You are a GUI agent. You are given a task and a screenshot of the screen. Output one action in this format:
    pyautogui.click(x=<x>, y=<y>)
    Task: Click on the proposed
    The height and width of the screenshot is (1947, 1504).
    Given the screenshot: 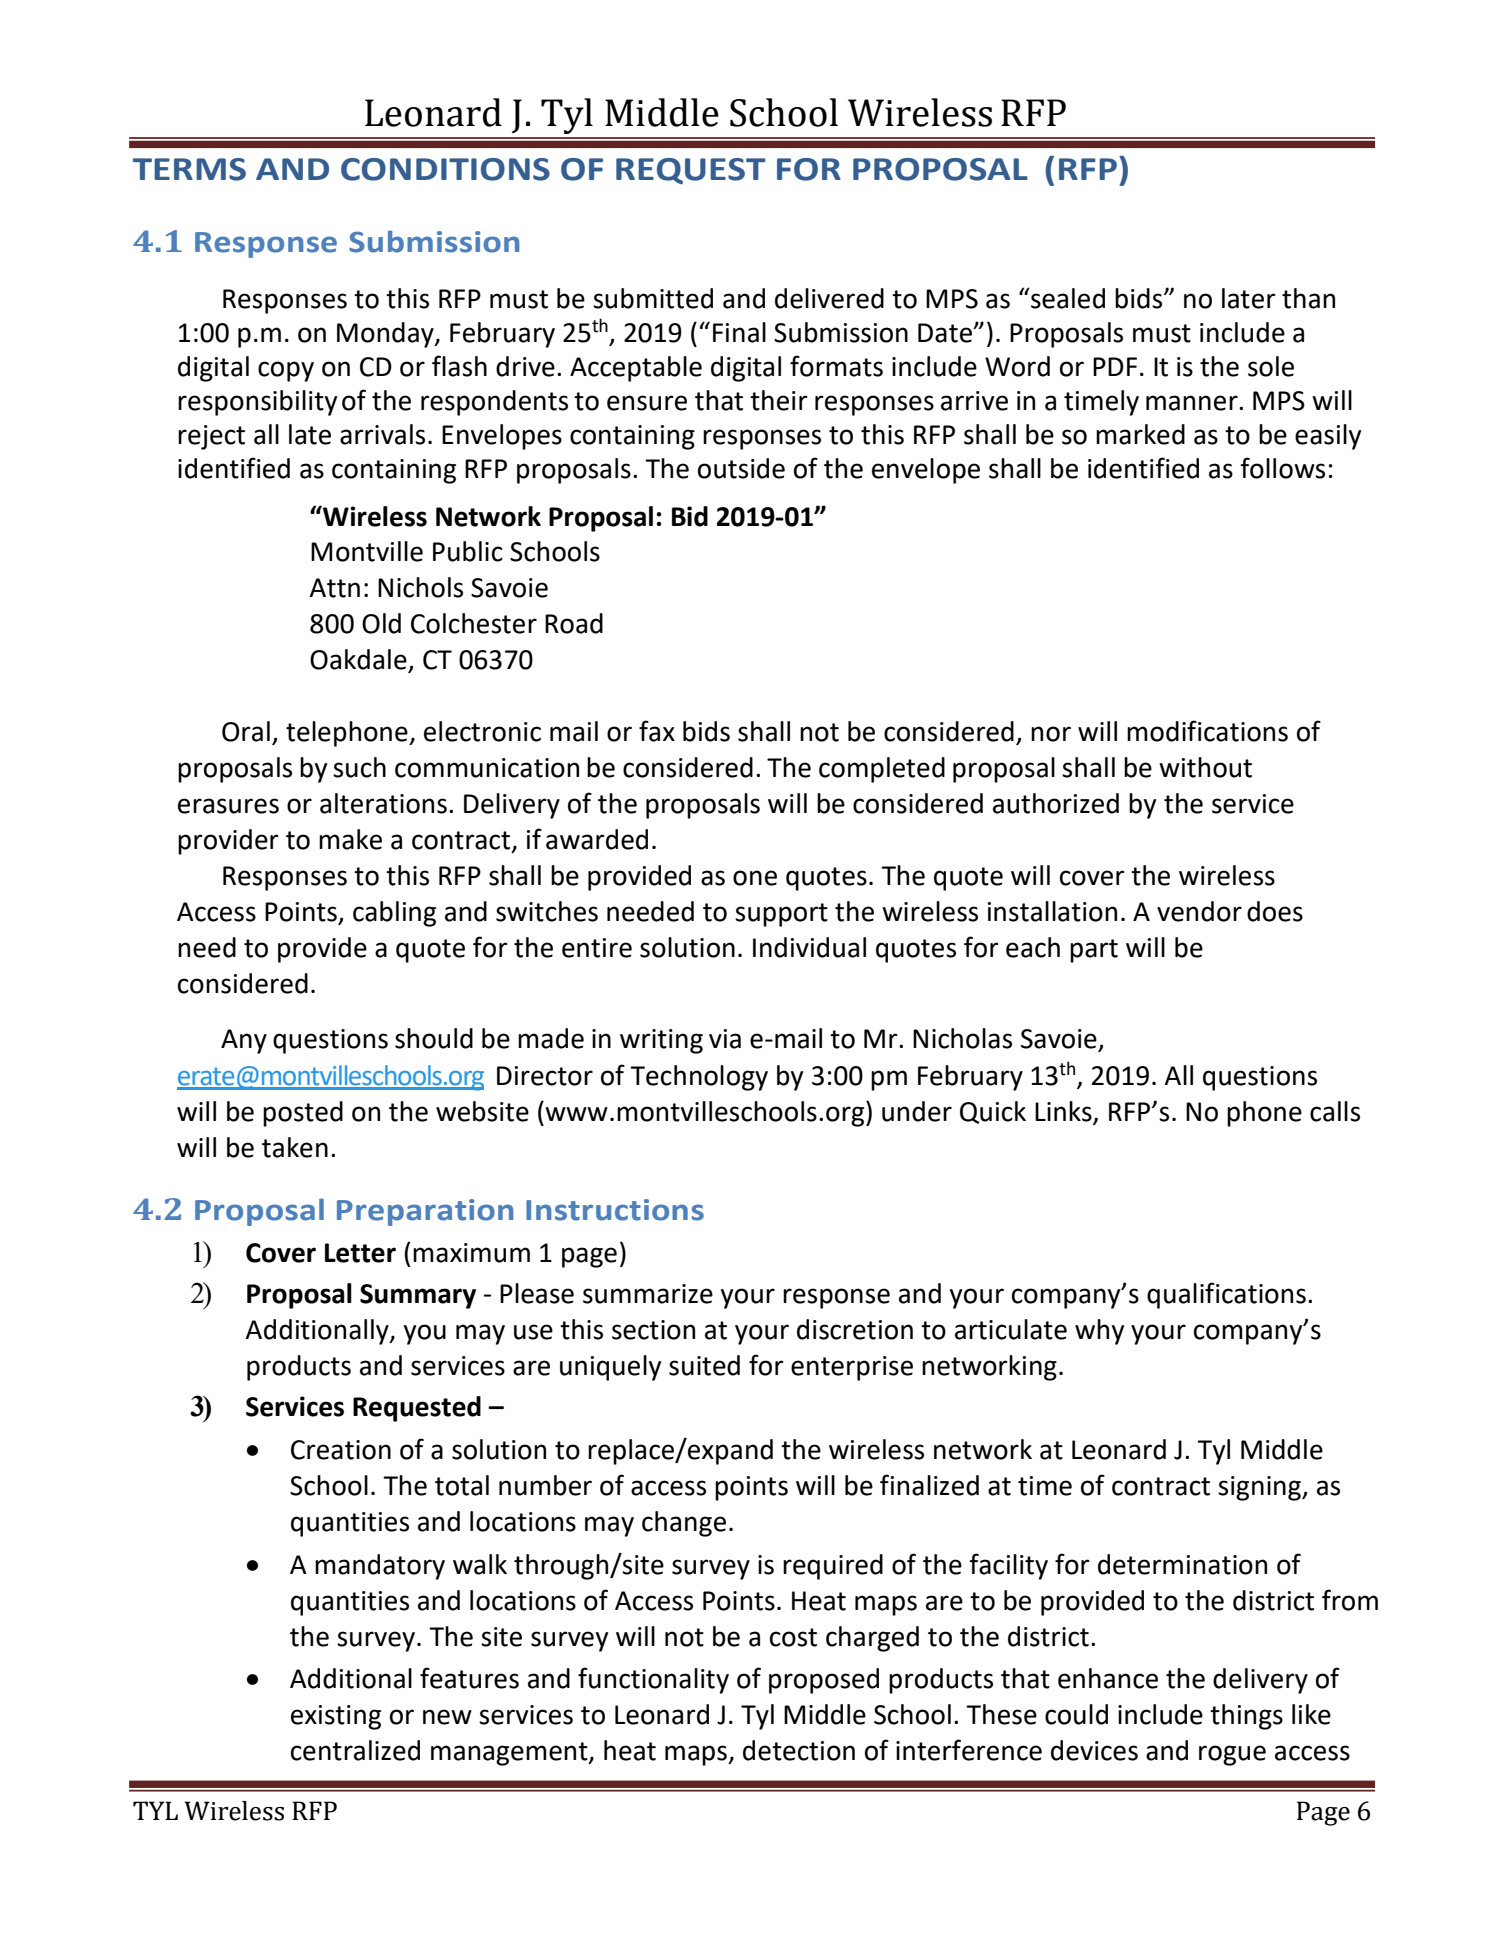 What is the action you would take?
    pyautogui.click(x=824, y=1681)
